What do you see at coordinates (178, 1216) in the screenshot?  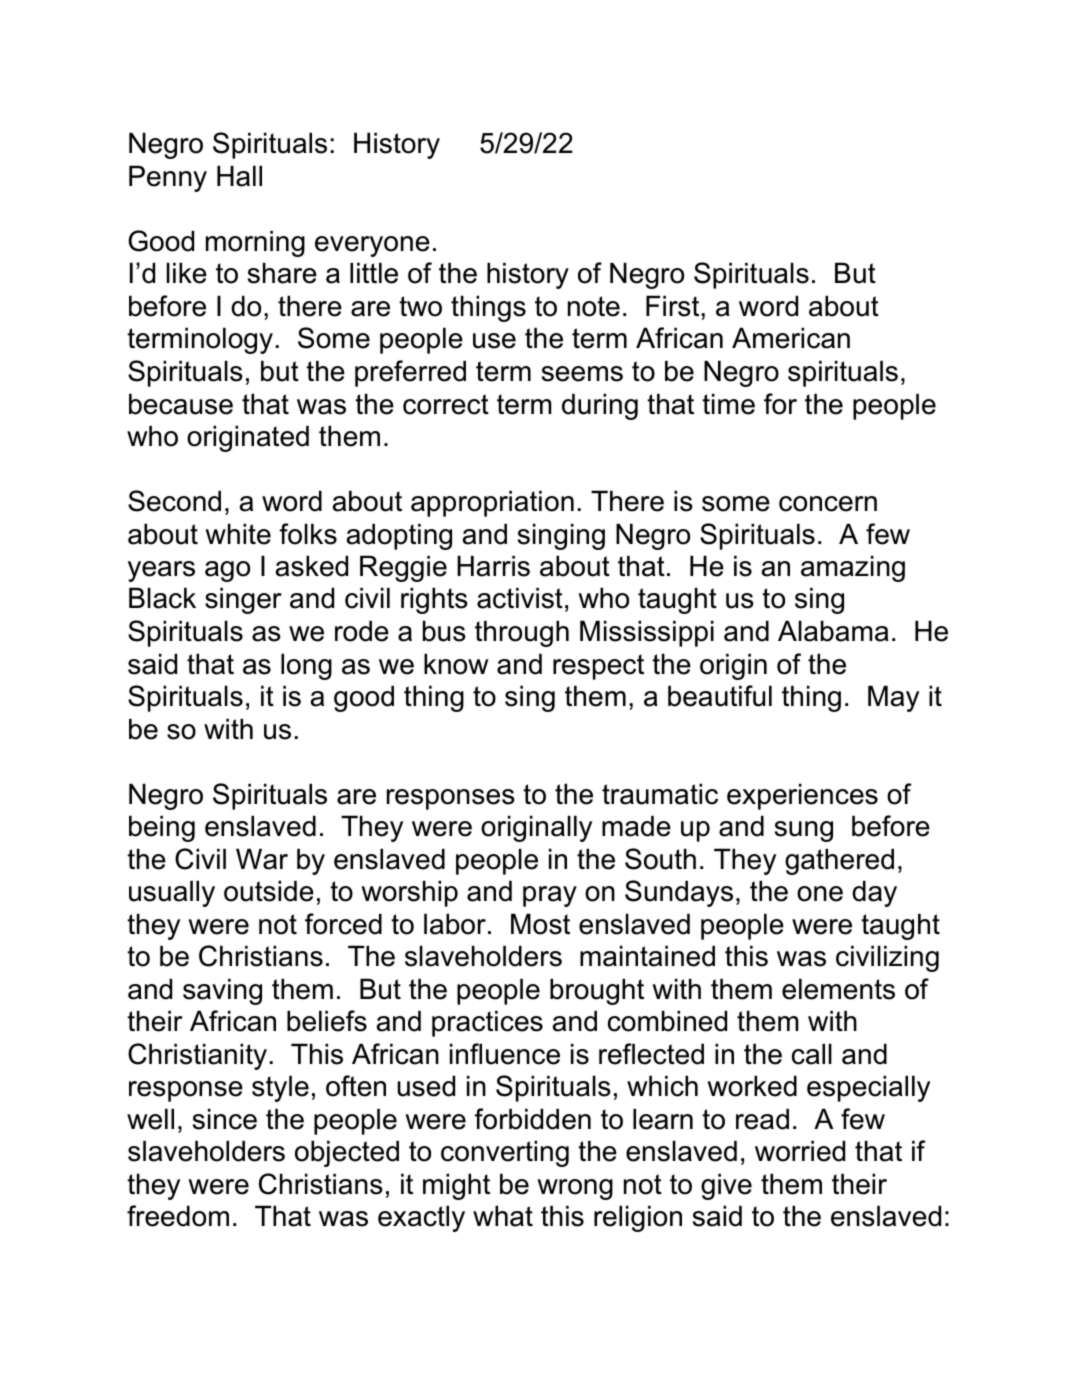 I see `freedom` at bounding box center [178, 1216].
